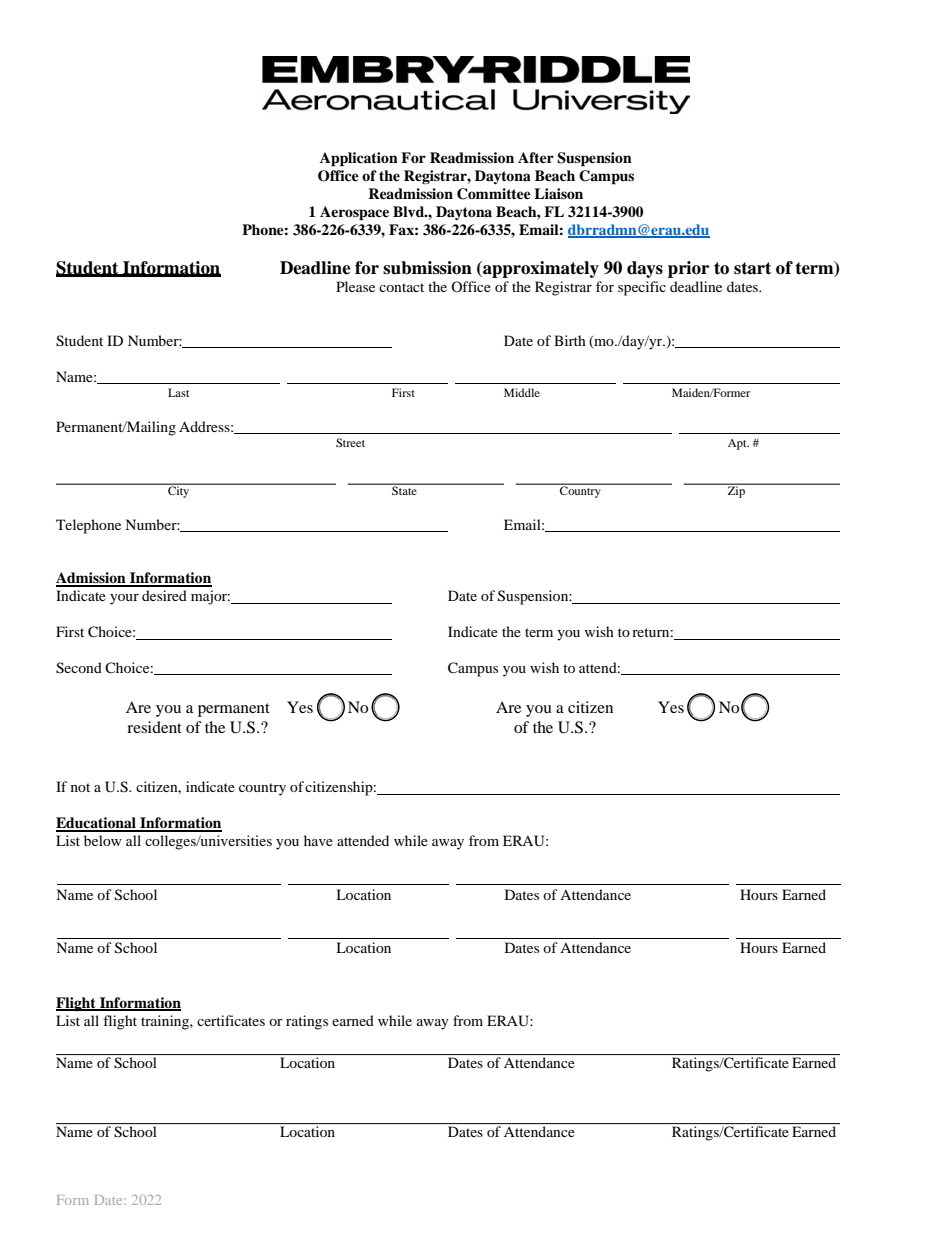 The width and height of the screenshot is (952, 1233). What do you see at coordinates (179, 392) in the screenshot?
I see `Last` at bounding box center [179, 392].
